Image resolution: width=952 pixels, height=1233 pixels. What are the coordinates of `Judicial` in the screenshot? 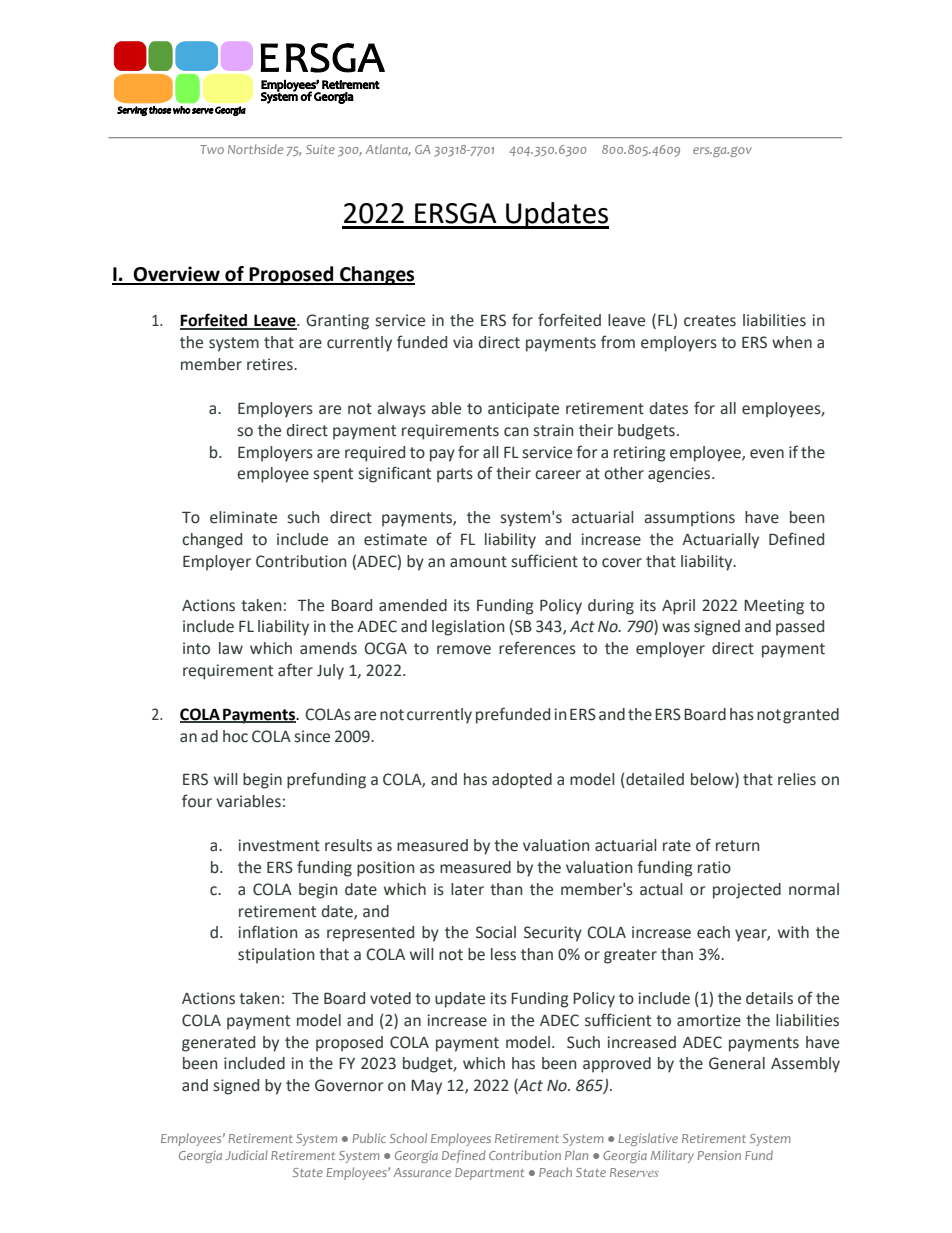 It's located at (246, 1155).
